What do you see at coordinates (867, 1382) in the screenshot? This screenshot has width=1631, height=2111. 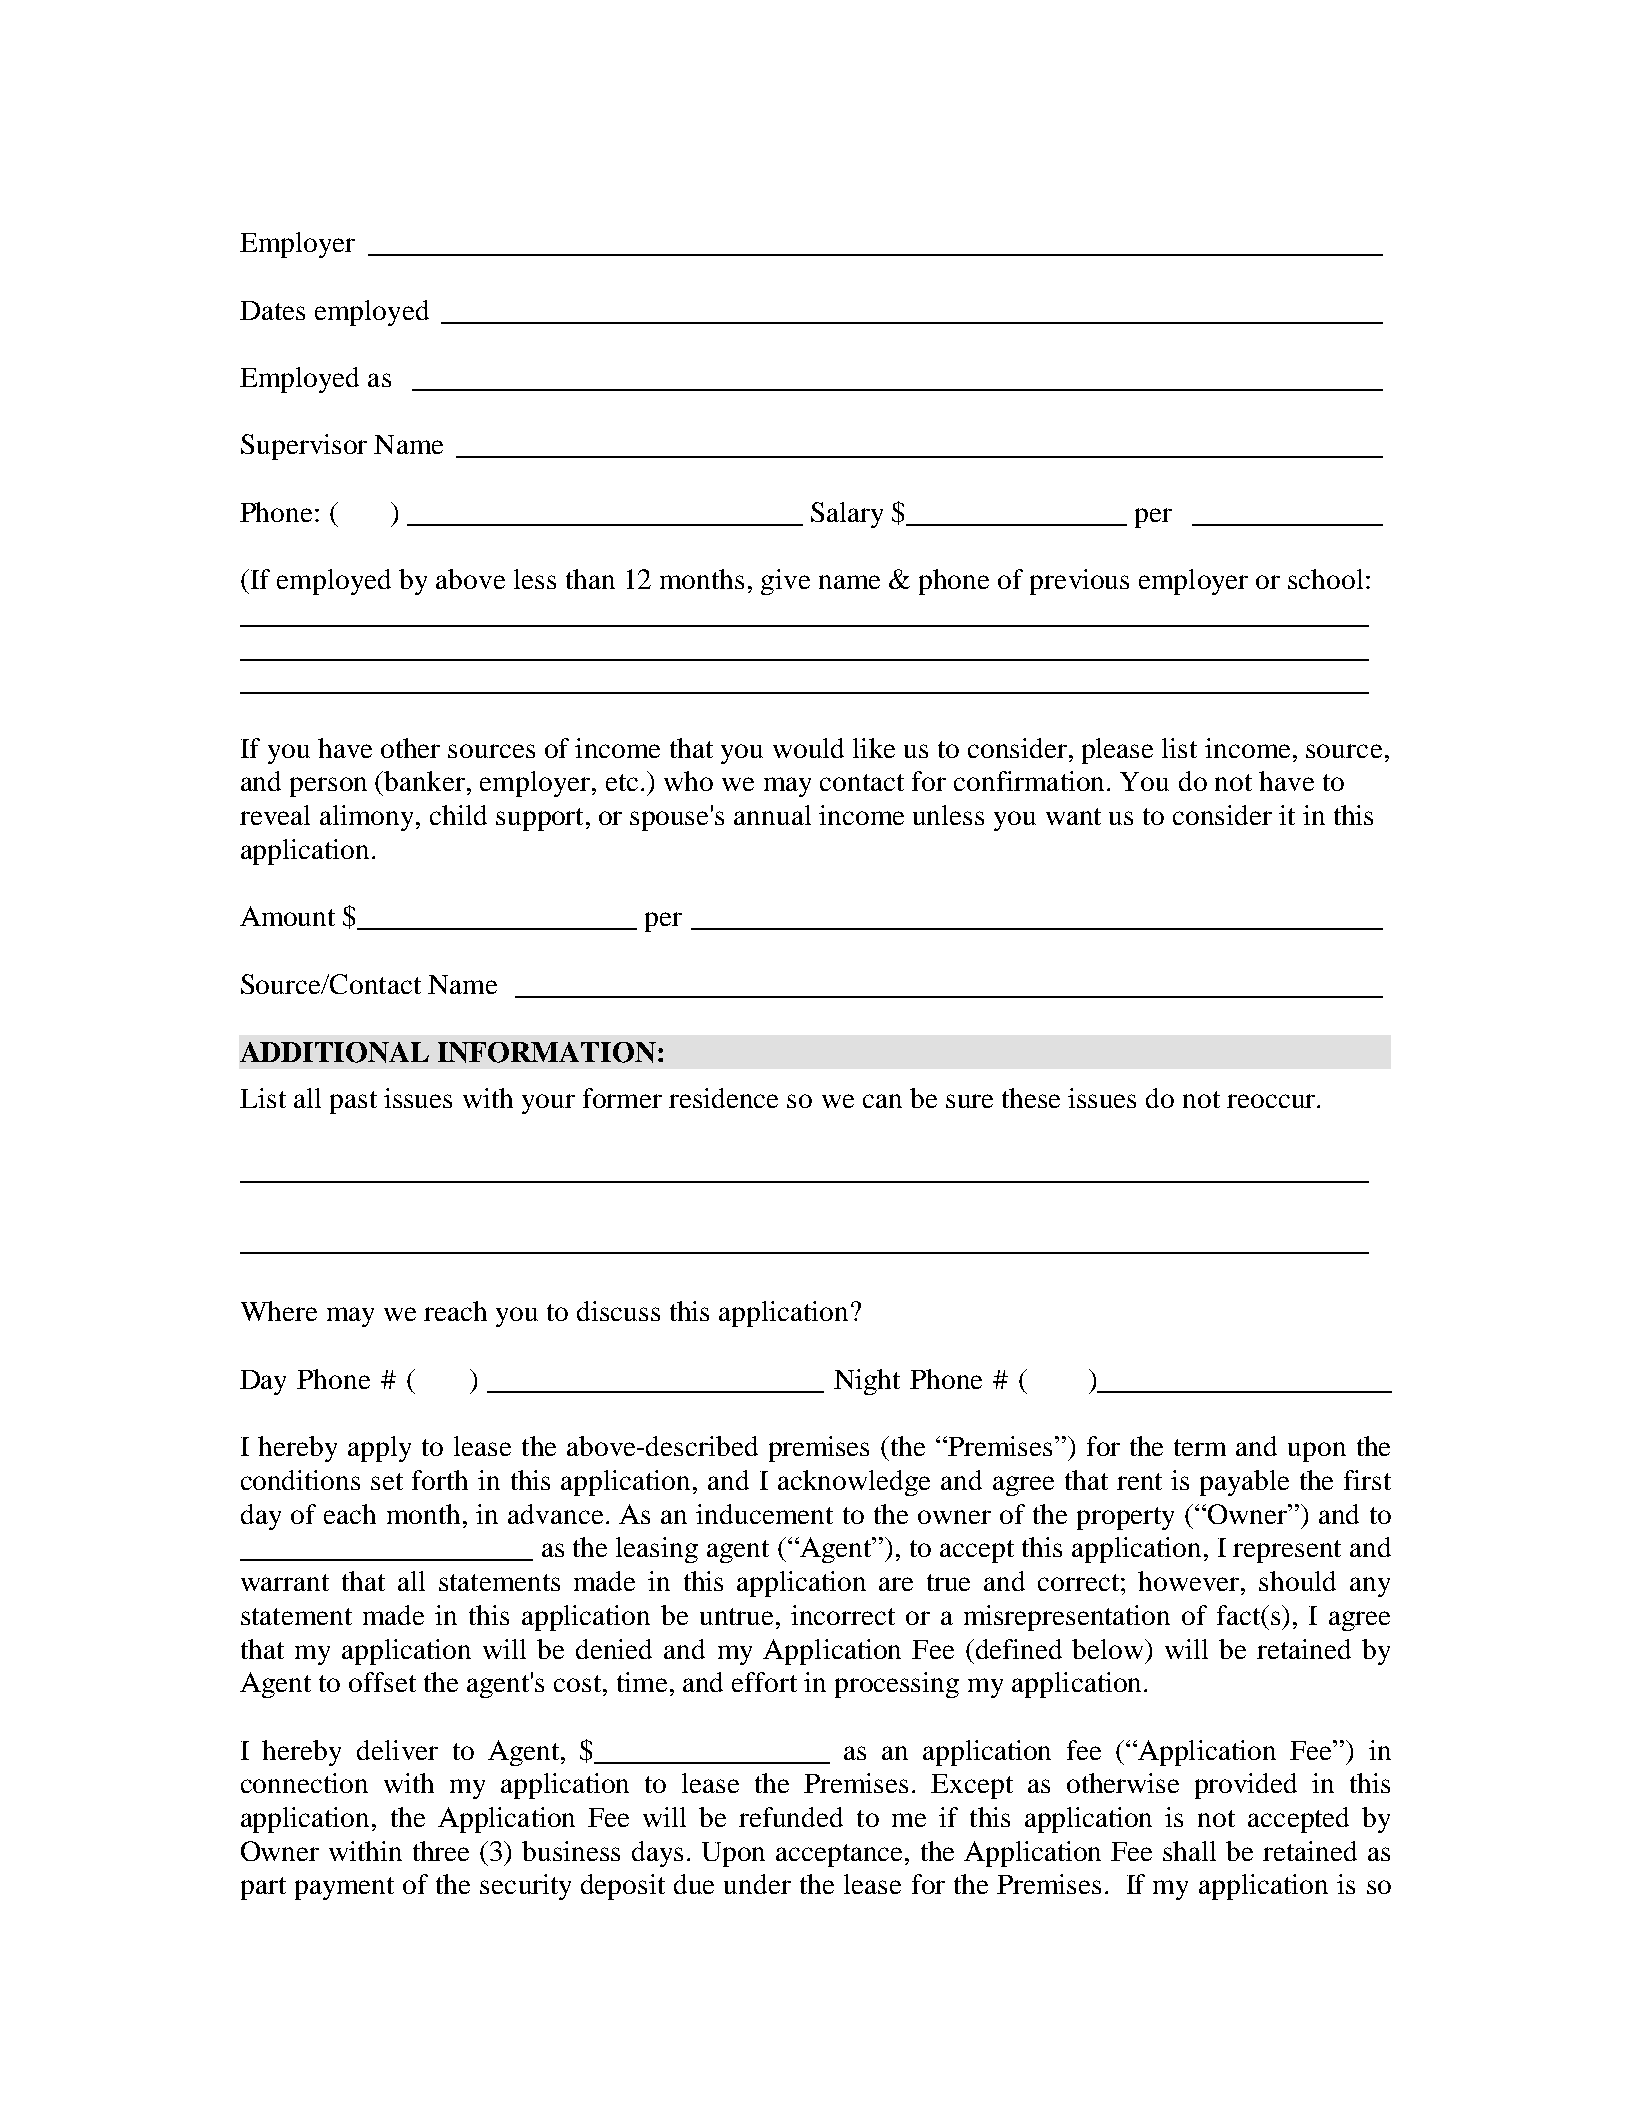 I see `Night` at bounding box center [867, 1382].
